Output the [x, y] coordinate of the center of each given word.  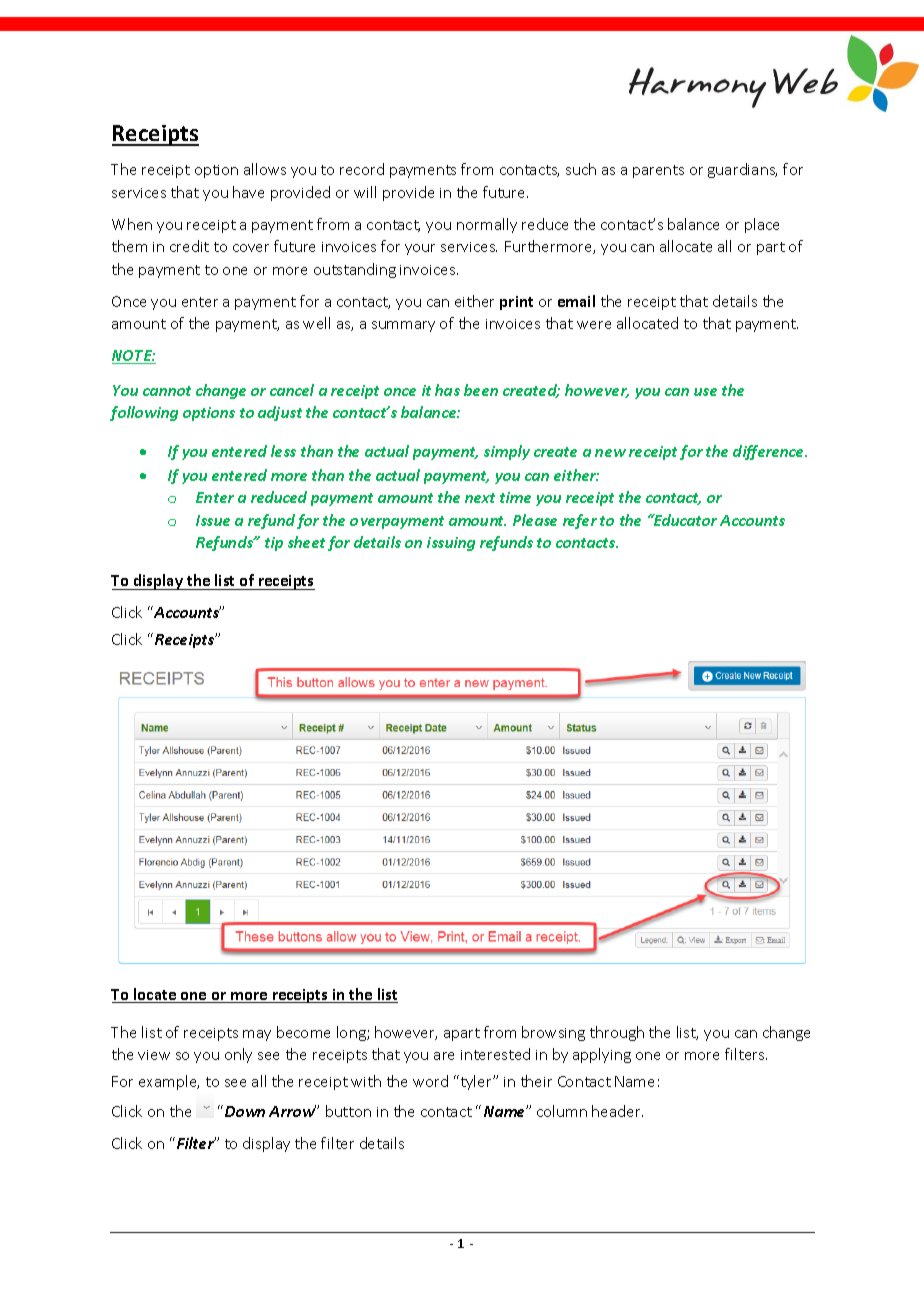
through [617, 1033]
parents [658, 171]
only [238, 1055]
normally [487, 225]
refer [580, 521]
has [447, 390]
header [617, 1111]
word [430, 1081]
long [352, 1033]
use [705, 392]
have [248, 192]
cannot [167, 391]
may [257, 1035]
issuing [451, 544]
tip [274, 544]
